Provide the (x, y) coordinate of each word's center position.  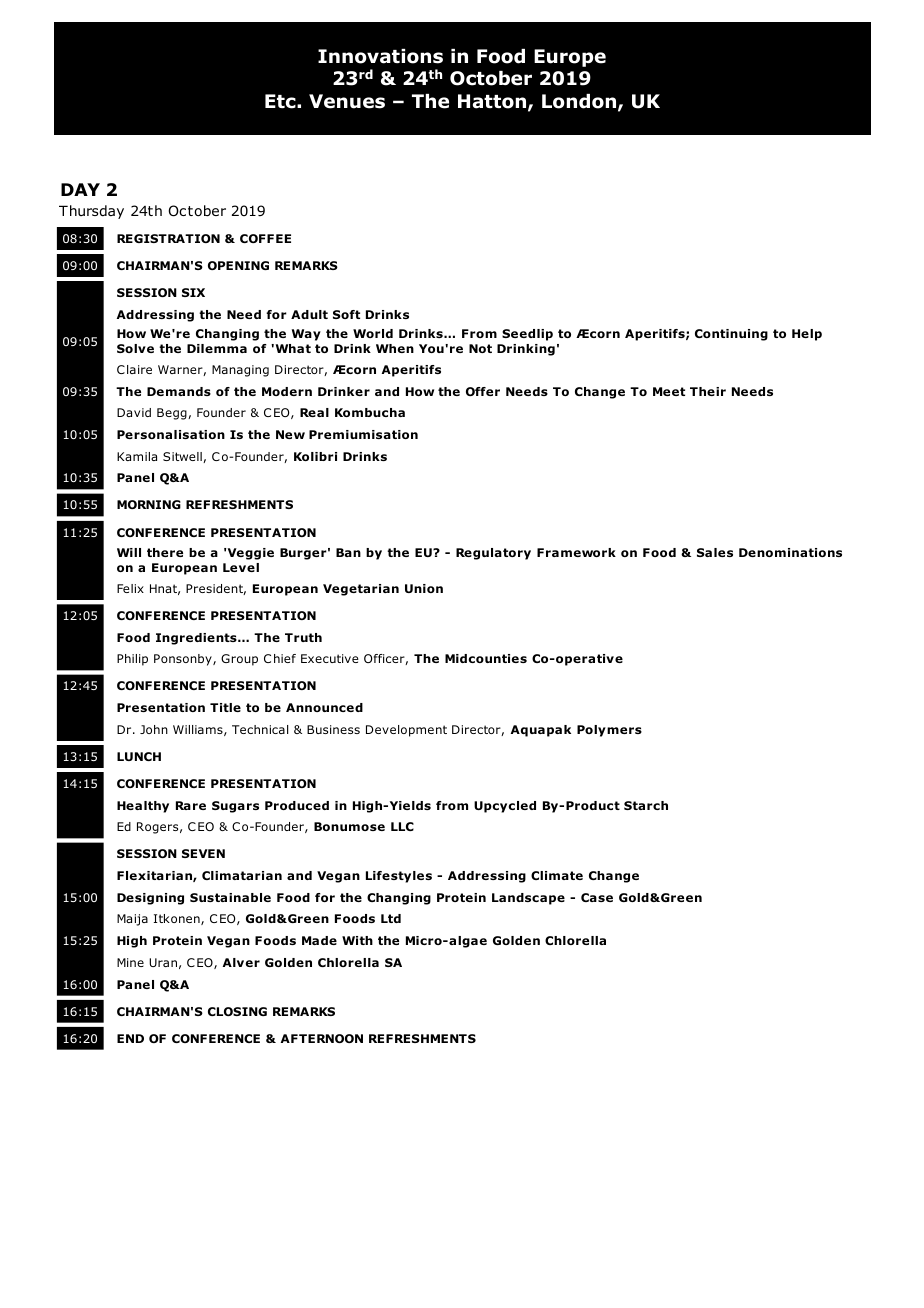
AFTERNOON (322, 1038)
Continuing (731, 335)
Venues (347, 101)
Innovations (380, 56)
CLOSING (237, 1011)
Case (597, 897)
